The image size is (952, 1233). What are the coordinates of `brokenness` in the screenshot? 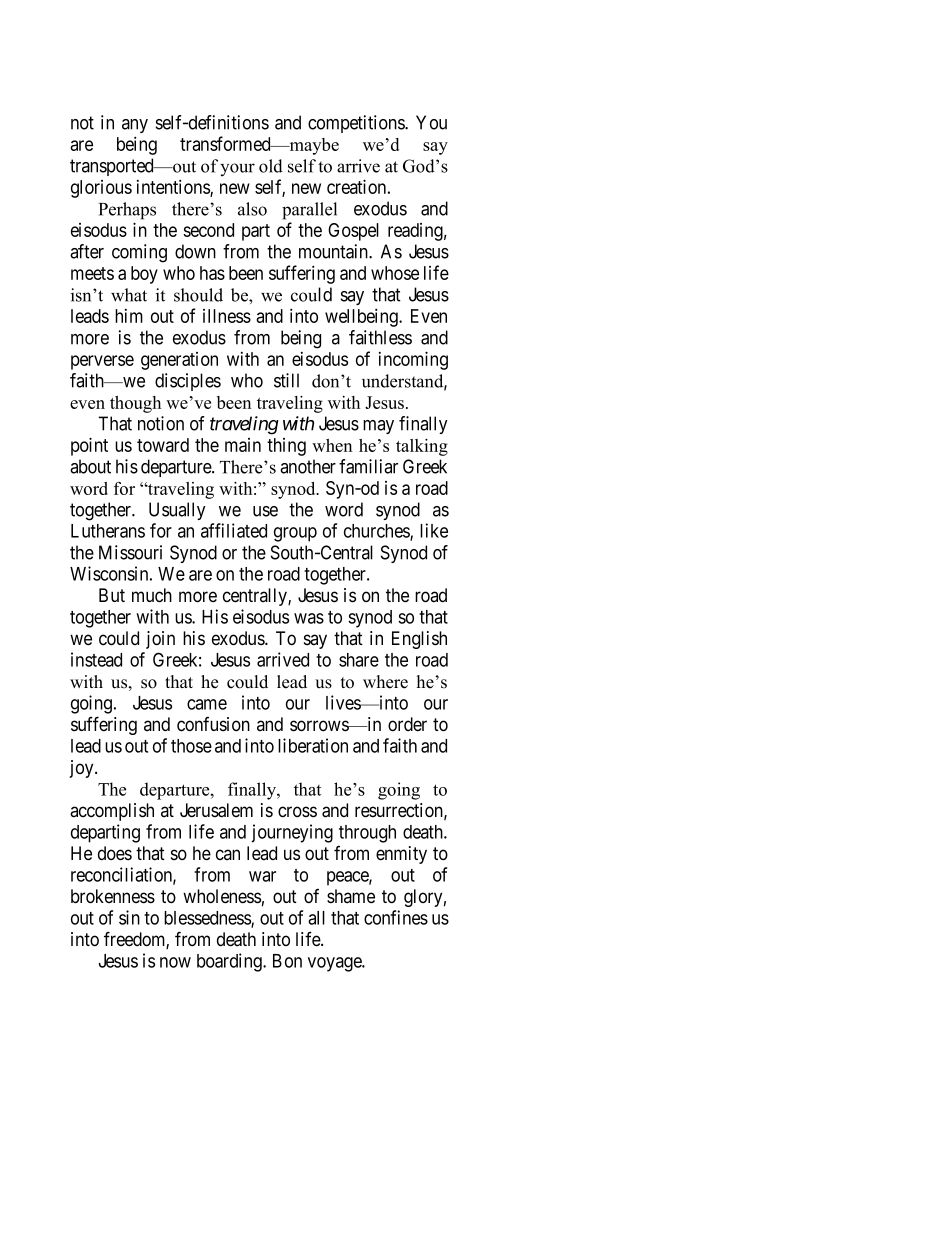 It's located at (113, 896).
